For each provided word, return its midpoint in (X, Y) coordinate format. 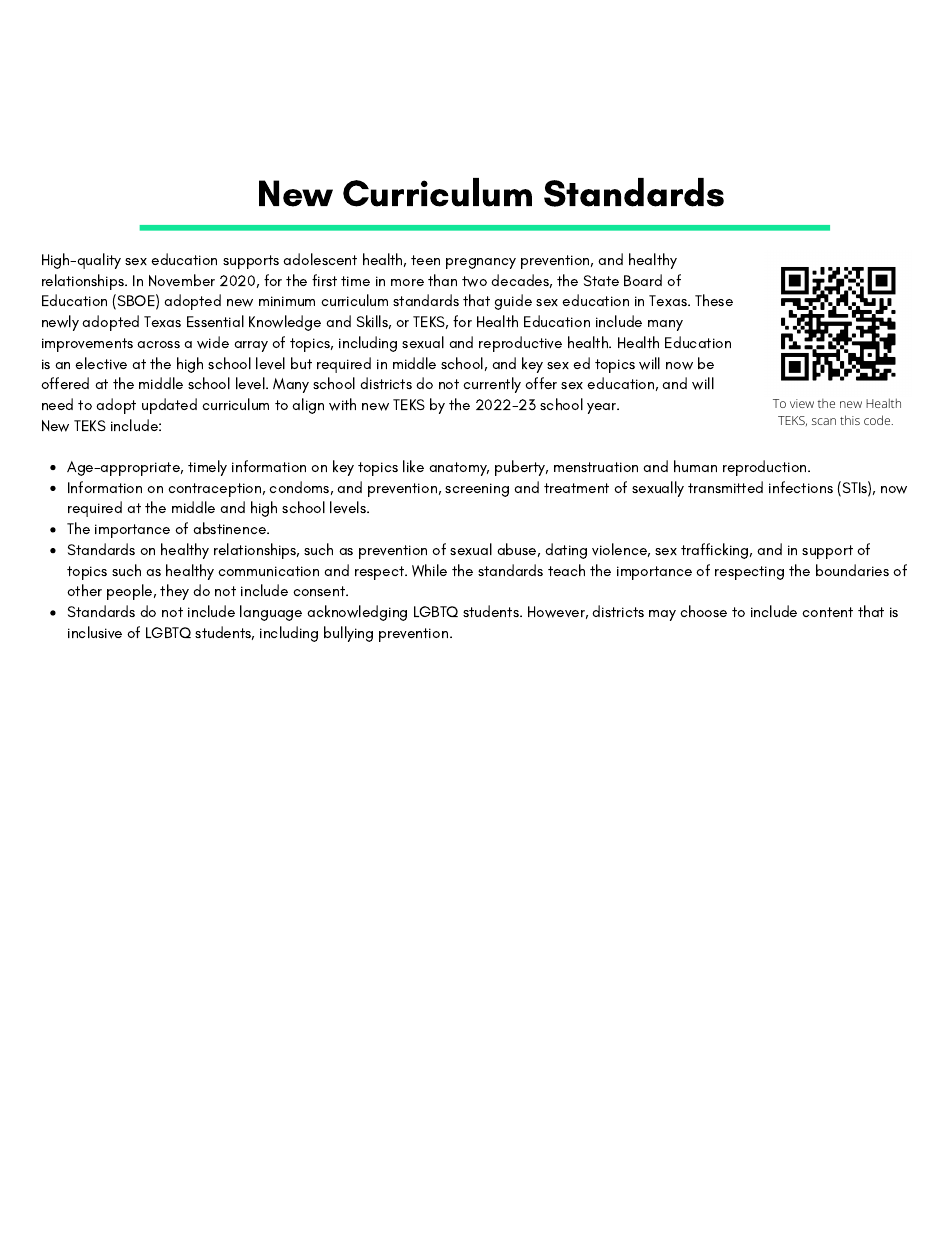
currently (492, 385)
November (182, 280)
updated (169, 406)
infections (801, 487)
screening (477, 490)
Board (643, 280)
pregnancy (481, 263)
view (802, 403)
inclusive (95, 632)
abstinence (231, 528)
